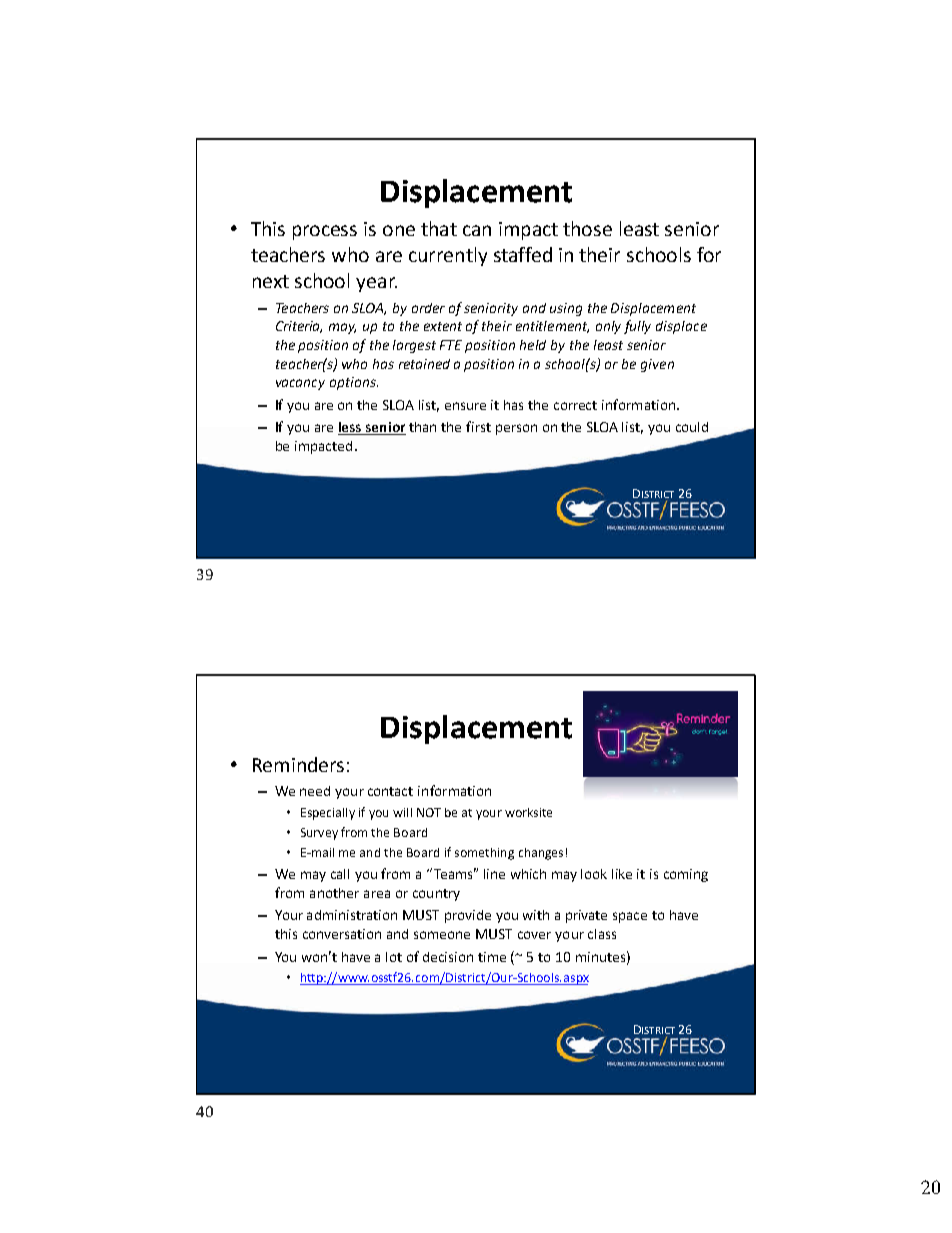  Describe the element at coordinates (622, 874) in the image. I see `like` at that location.
